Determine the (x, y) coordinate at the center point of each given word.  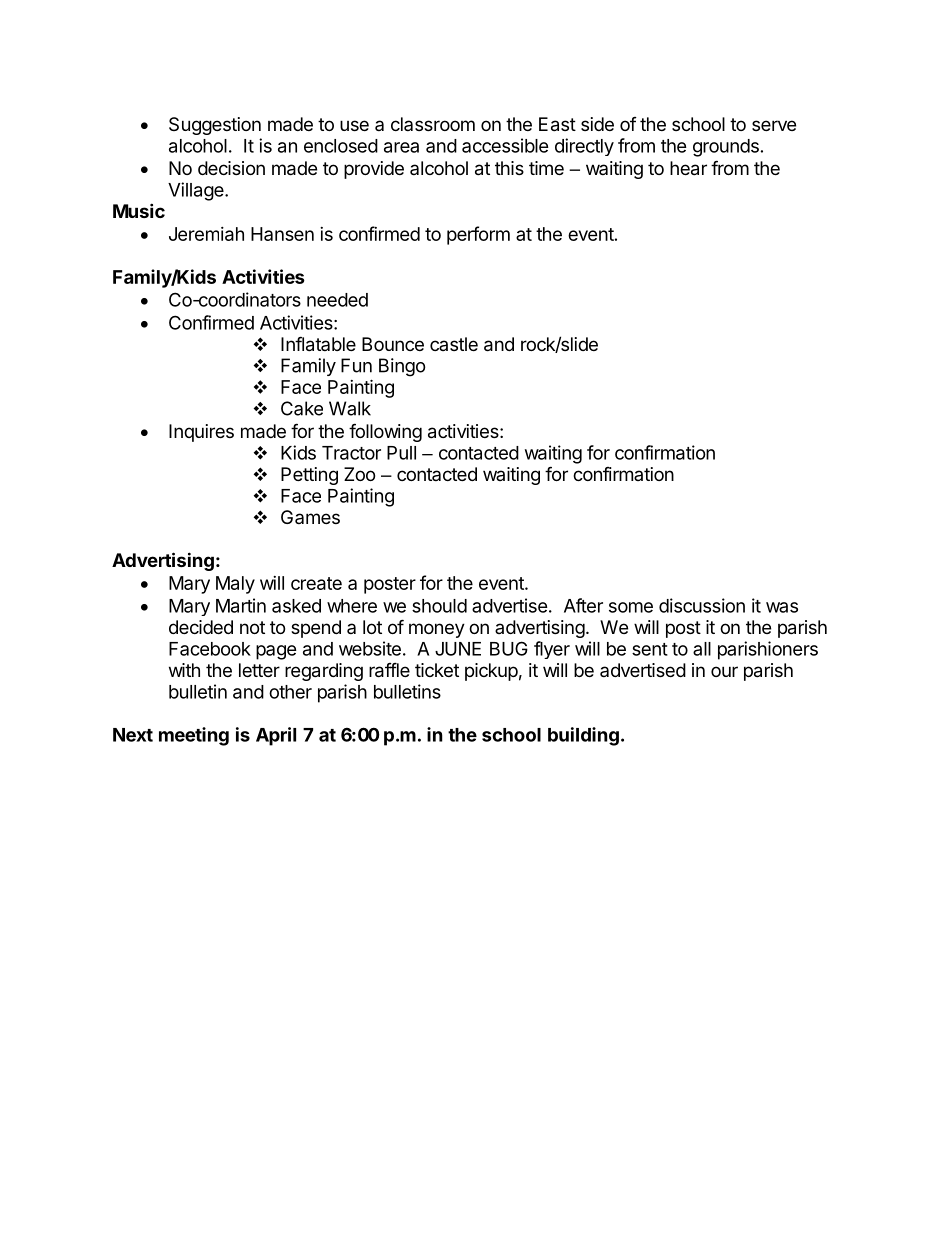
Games (310, 517)
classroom (433, 124)
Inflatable (318, 344)
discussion (702, 605)
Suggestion (215, 126)
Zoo (359, 474)
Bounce (393, 344)
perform (478, 235)
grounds (726, 148)
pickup (491, 672)
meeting (194, 736)
